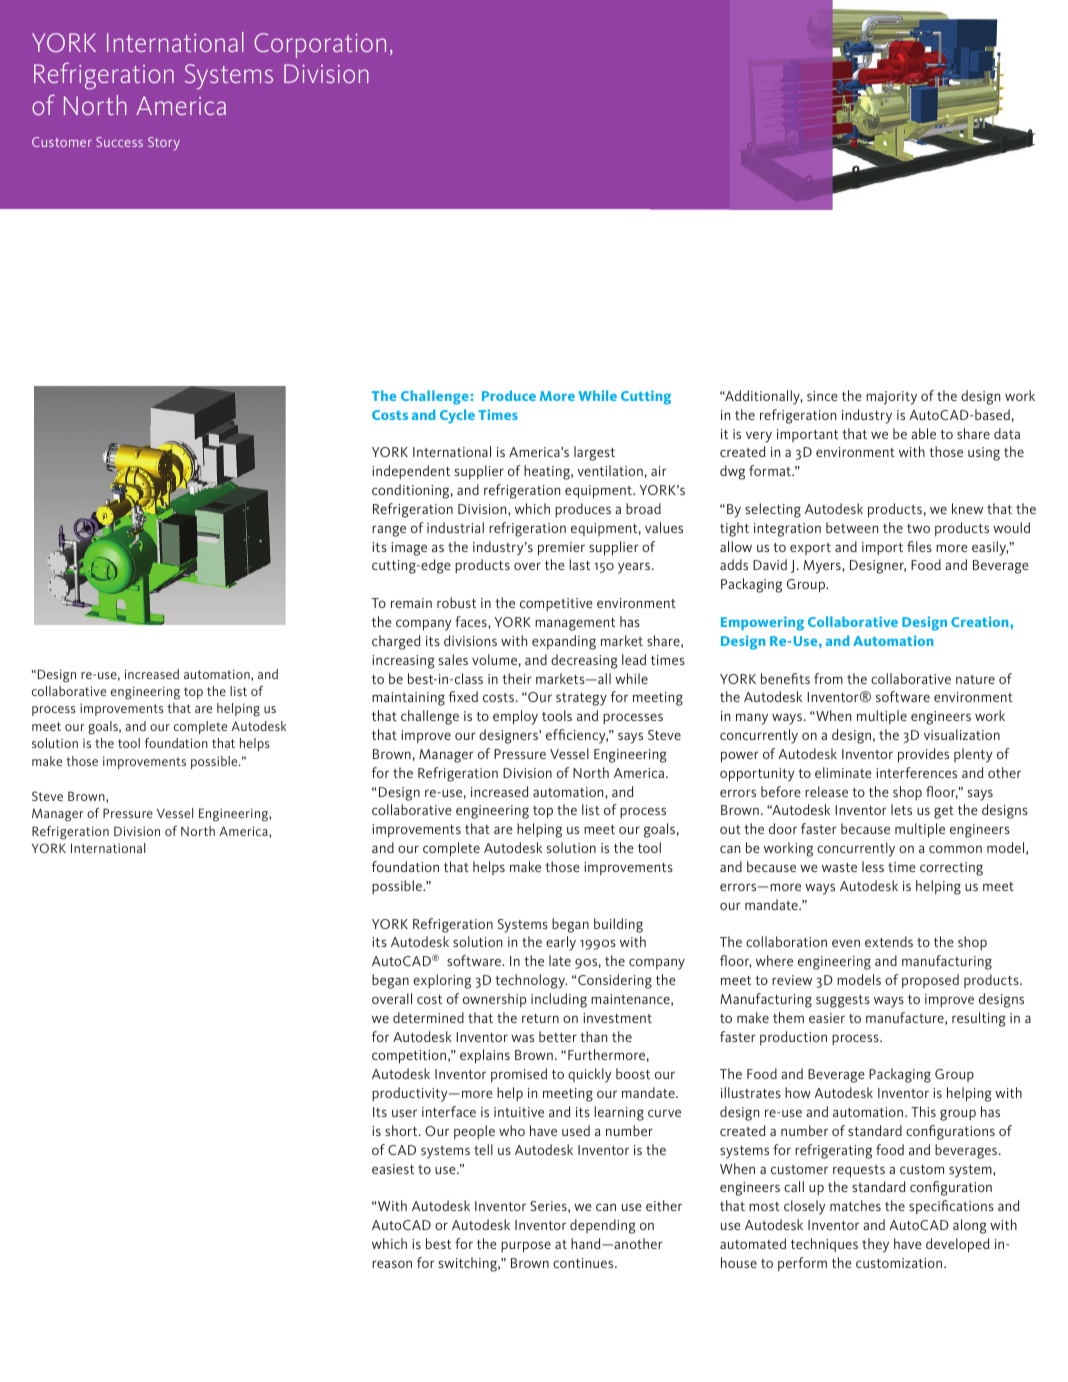  I want to click on reason, so click(392, 1264).
